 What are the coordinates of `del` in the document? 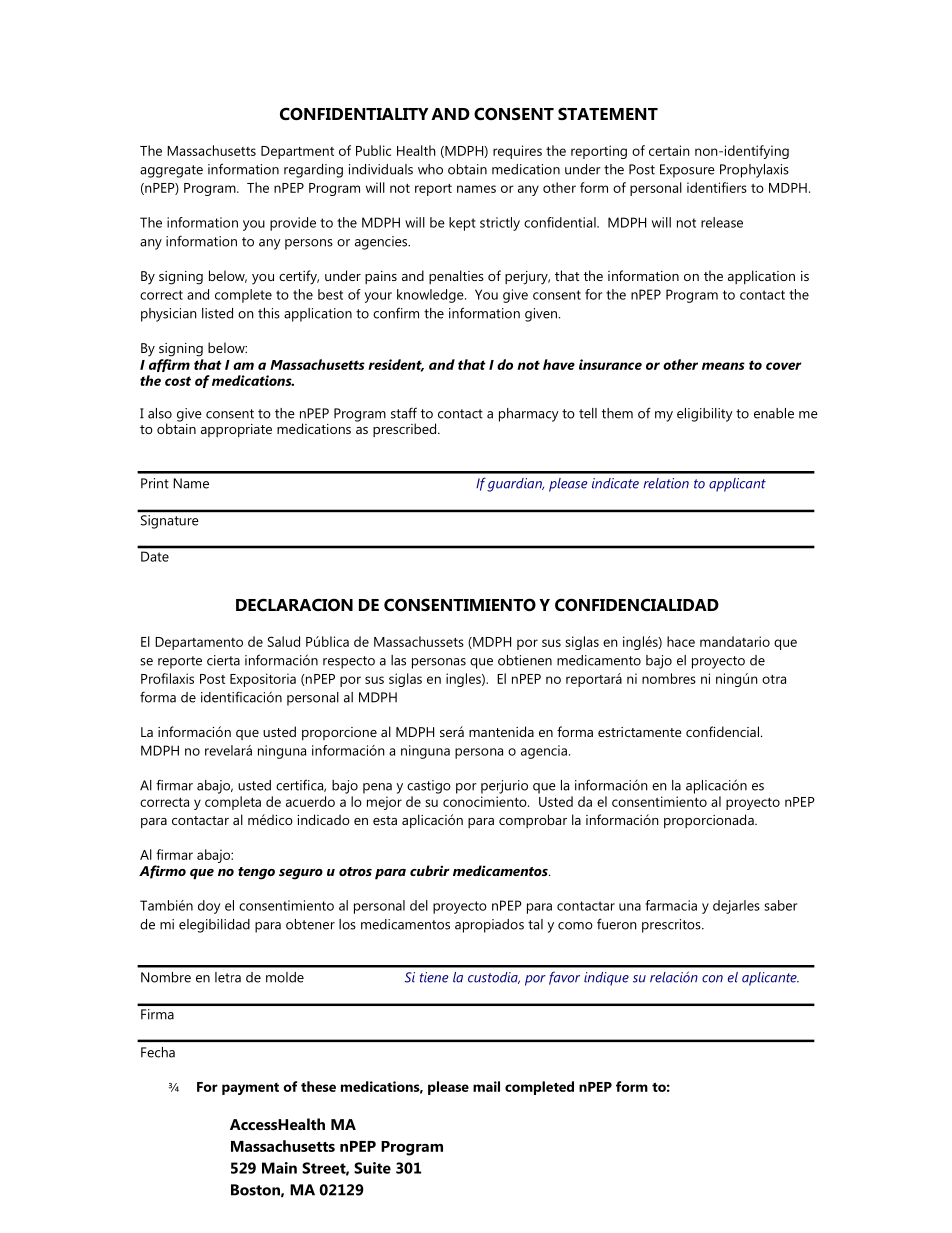 It's located at (419, 905).
